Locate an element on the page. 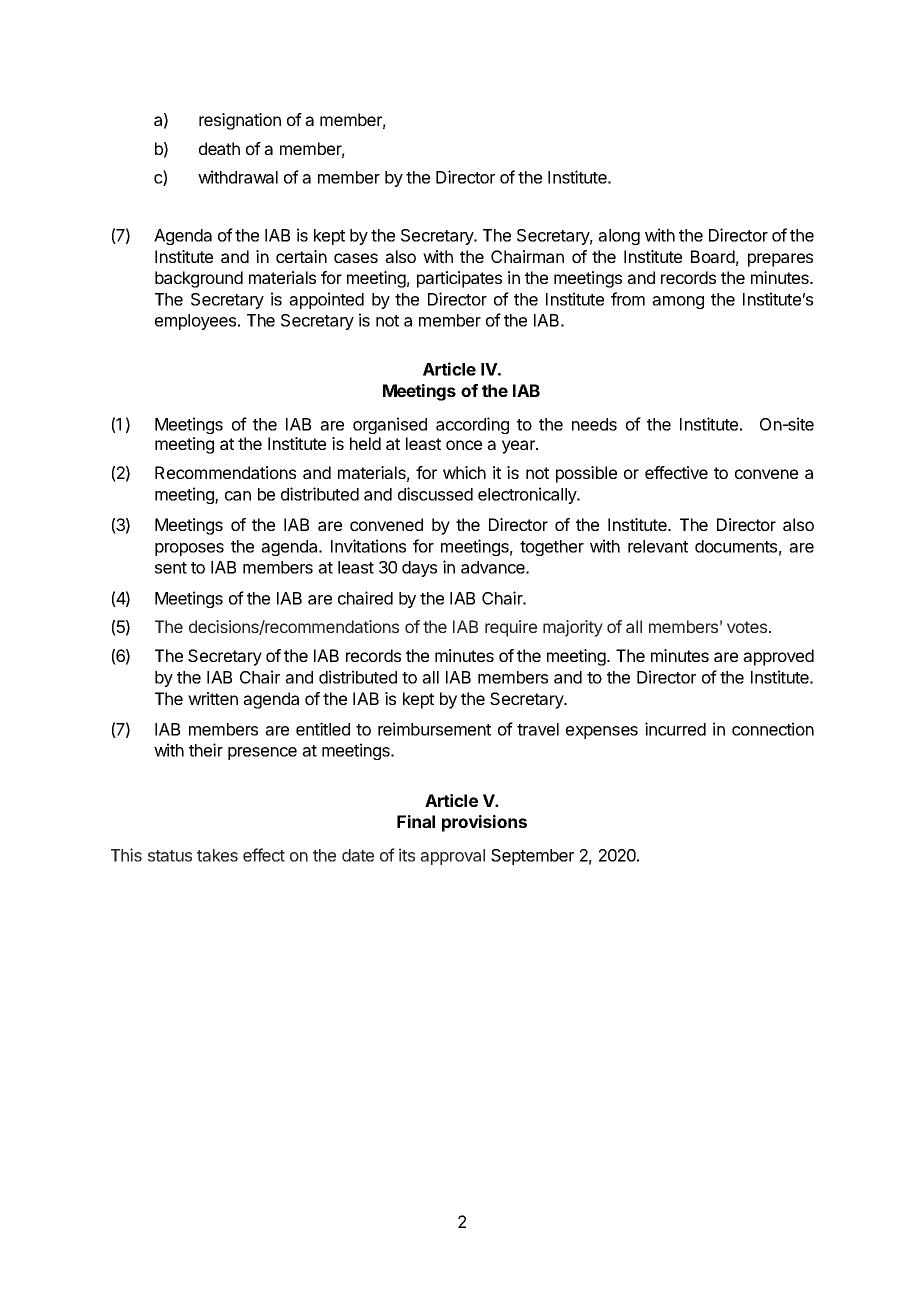 The image size is (924, 1308). provisions is located at coordinates (484, 823).
